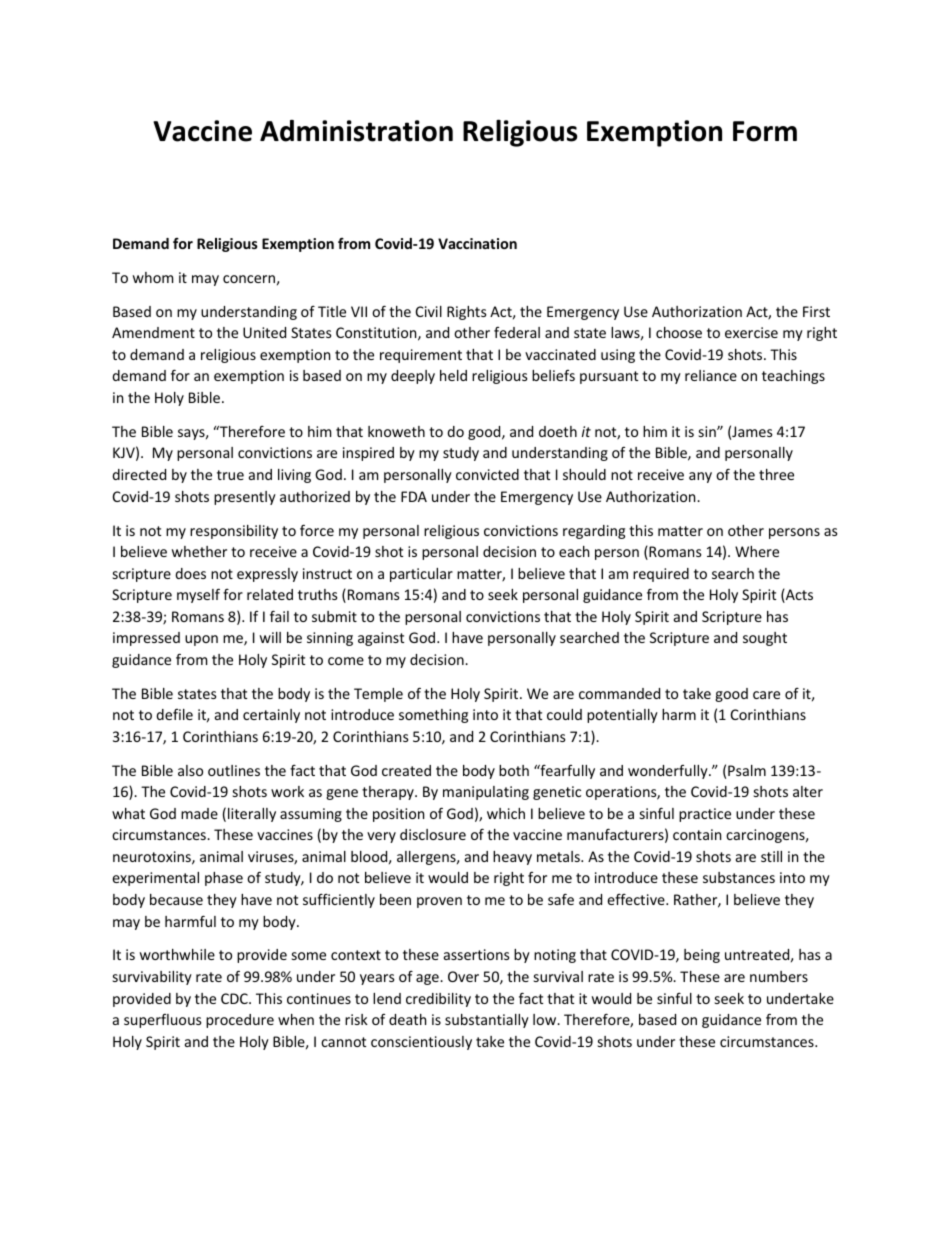  What do you see at coordinates (421, 575) in the document?
I see `particular` at bounding box center [421, 575].
